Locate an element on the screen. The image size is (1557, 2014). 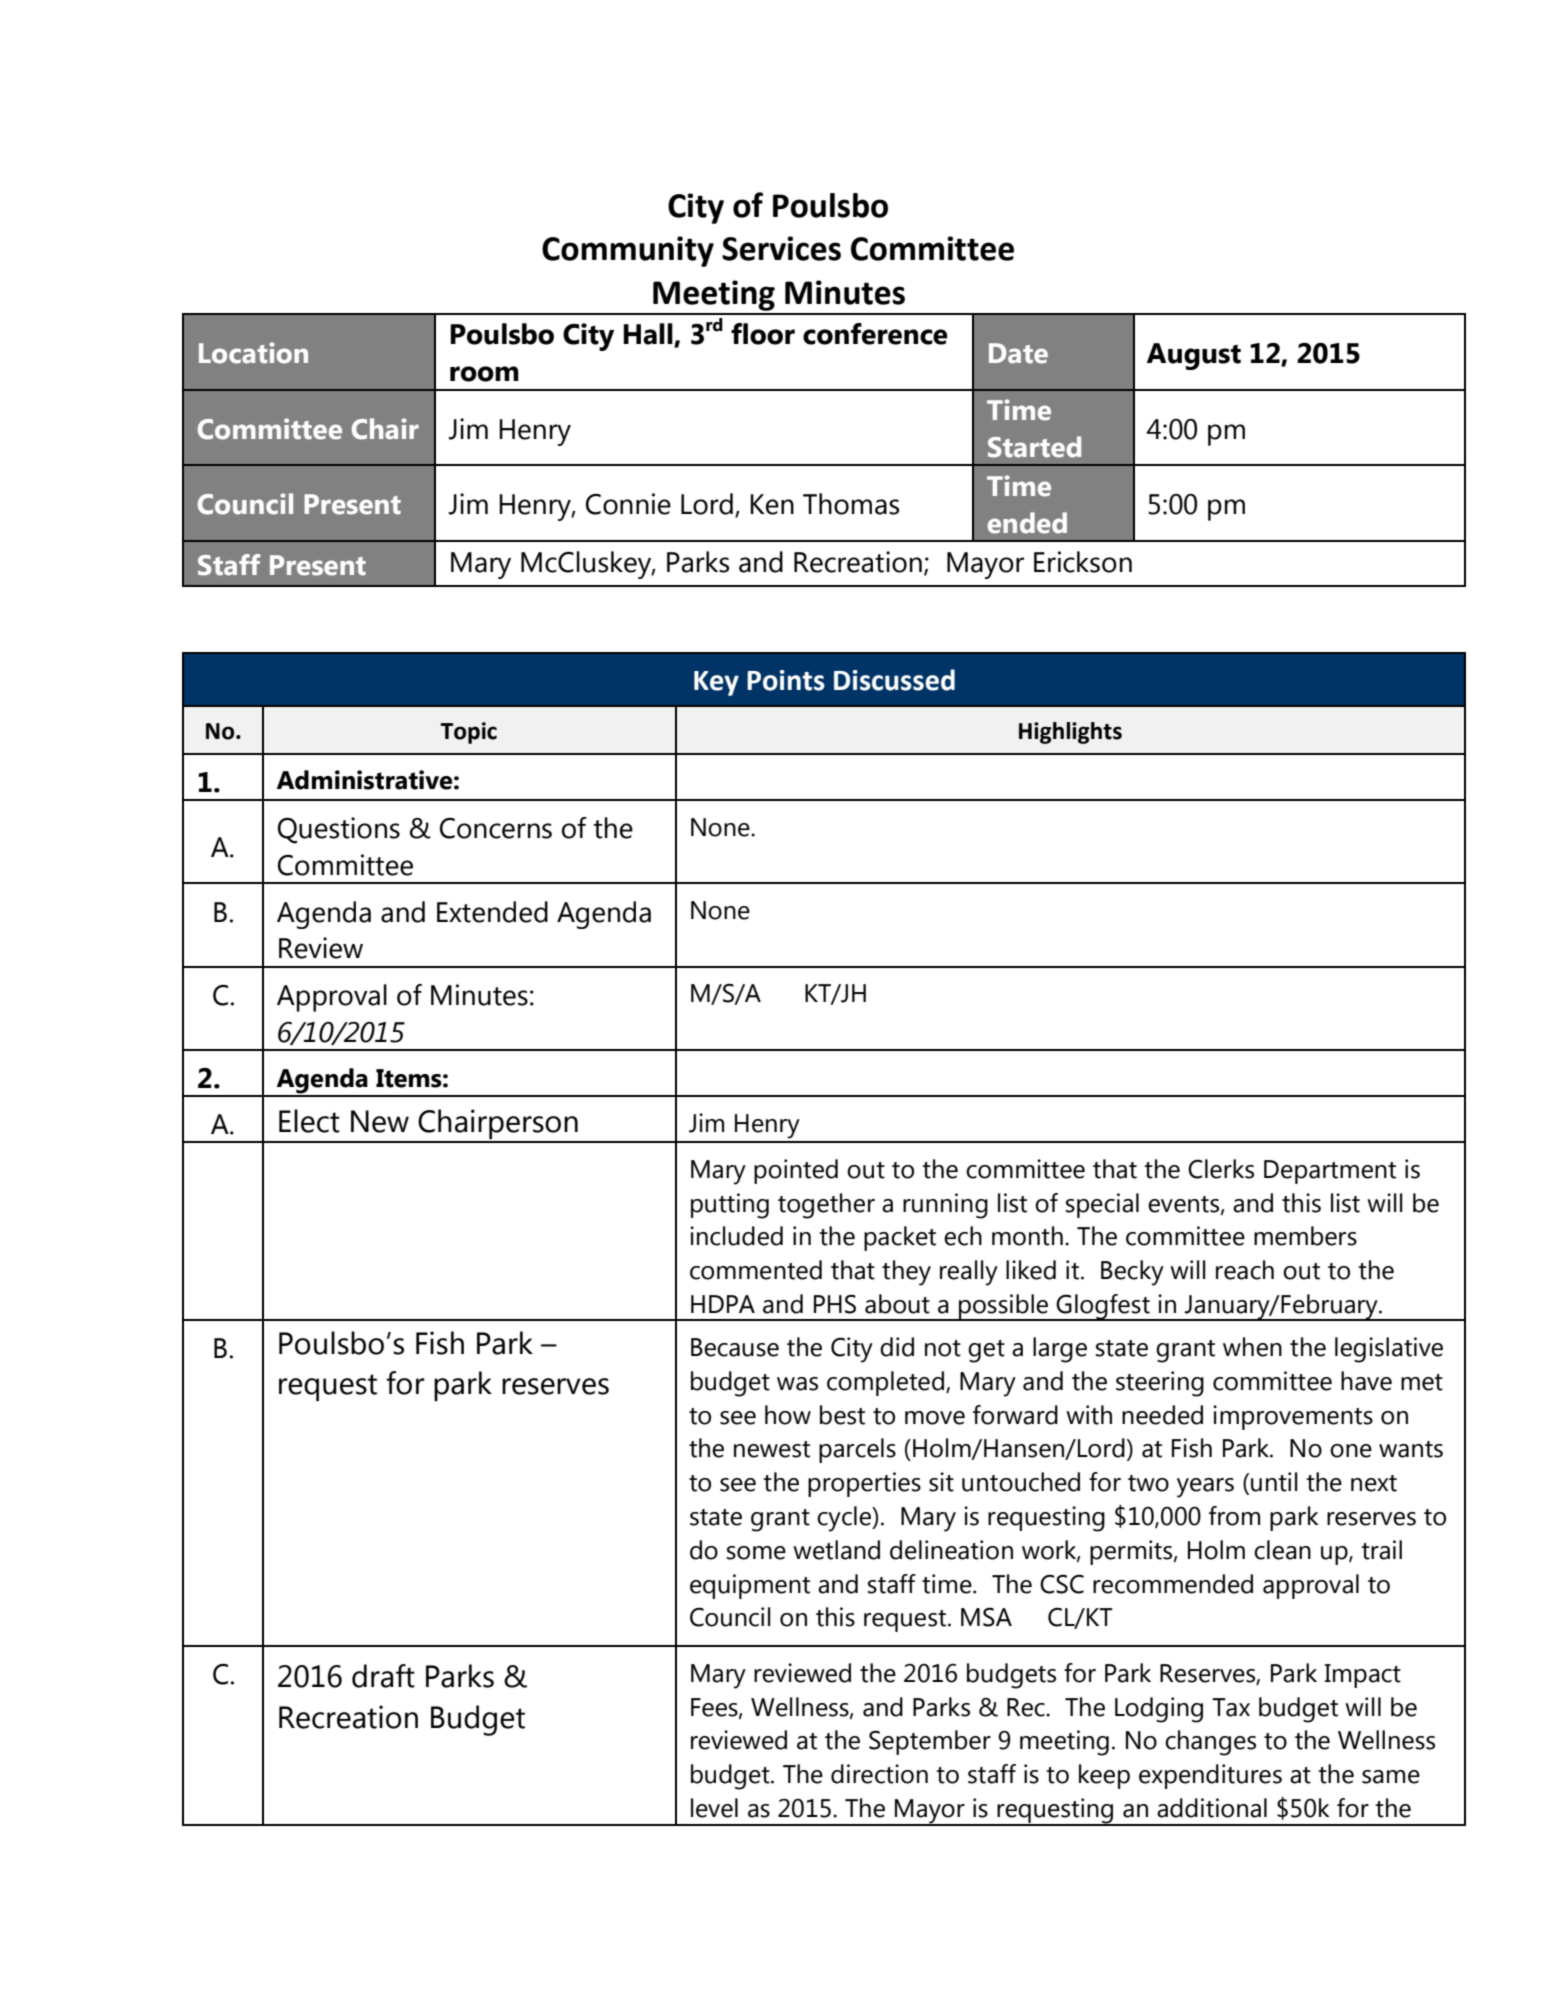
direction is located at coordinates (879, 1774).
